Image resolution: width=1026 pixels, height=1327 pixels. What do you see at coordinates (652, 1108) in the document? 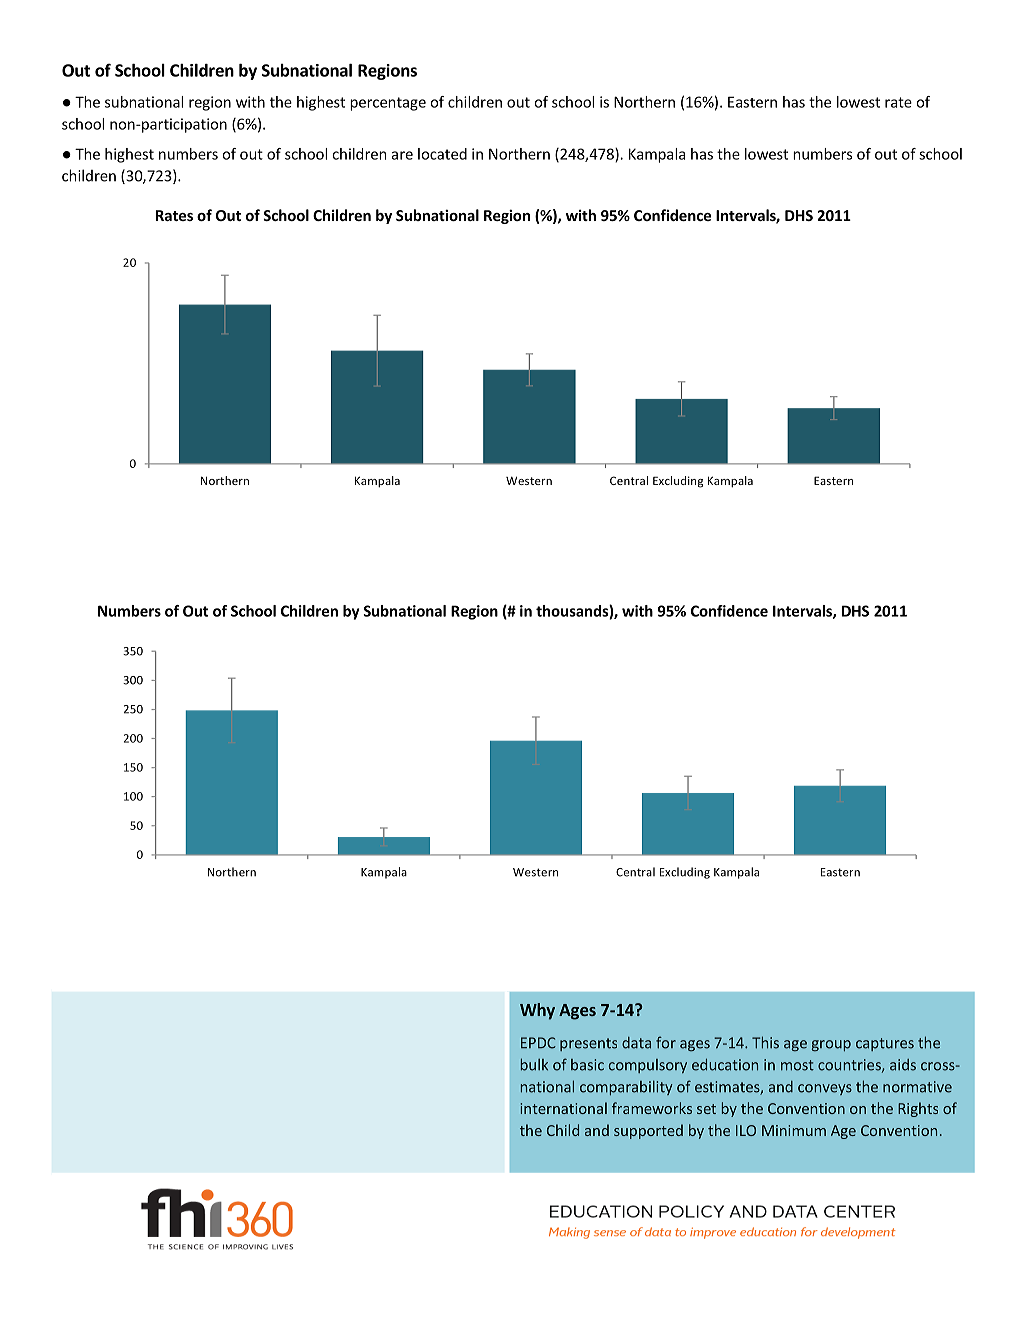
I see `frameworks` at bounding box center [652, 1108].
